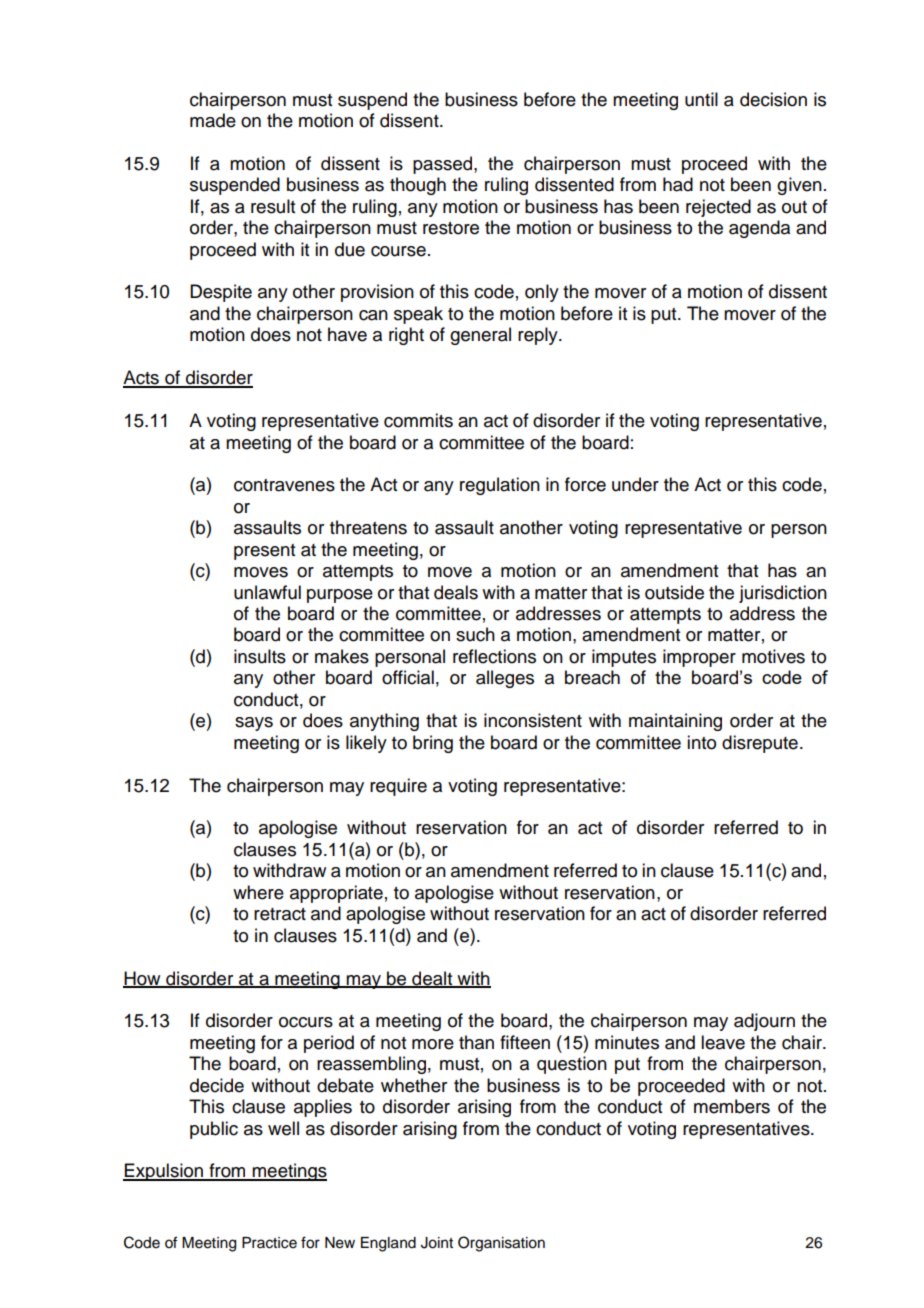 The image size is (924, 1308). Describe the element at coordinates (267, 592) in the document. I see `unlawful` at that location.
